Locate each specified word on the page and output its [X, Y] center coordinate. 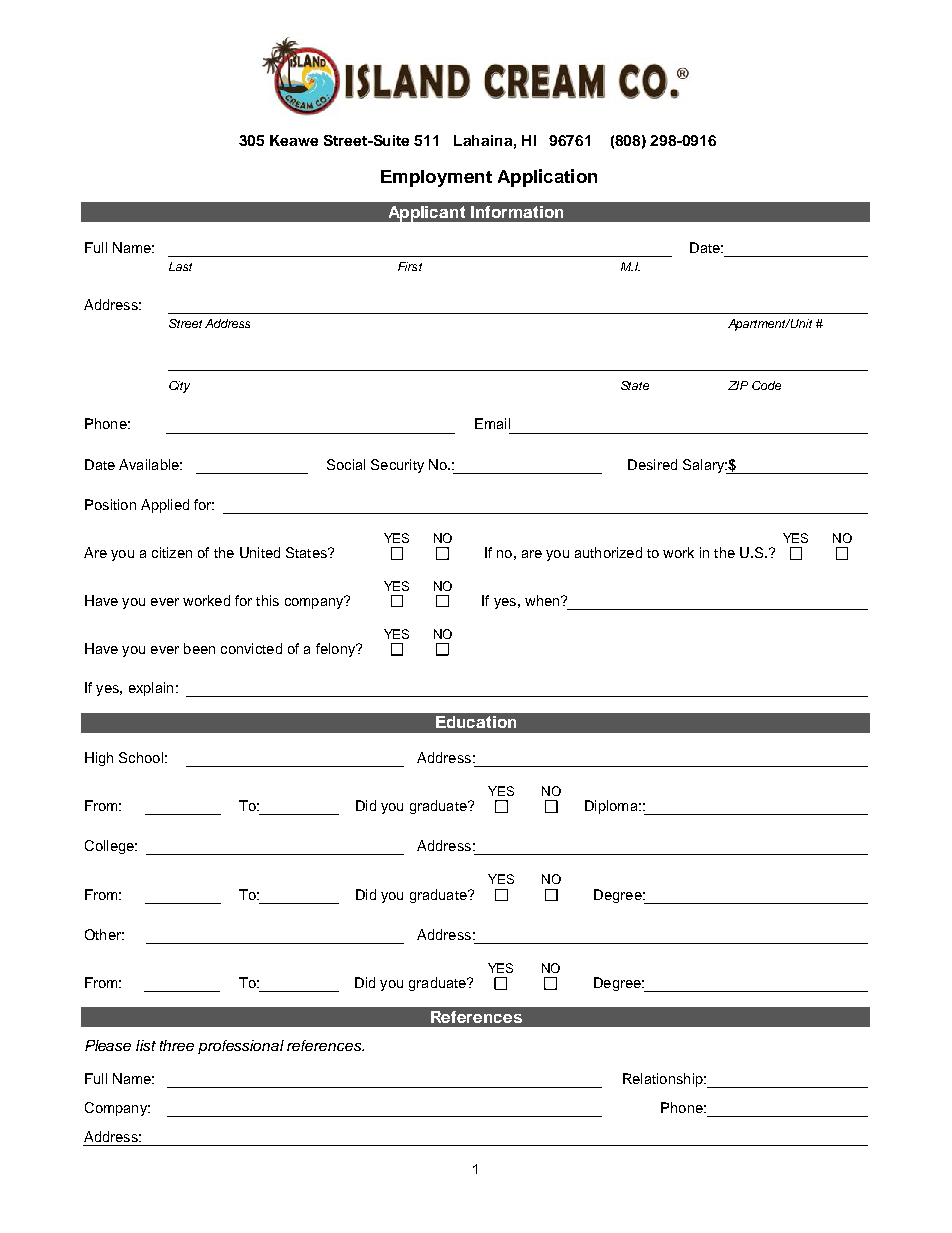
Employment [436, 178]
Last [180, 266]
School [141, 757]
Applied [165, 506]
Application [547, 178]
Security [397, 466]
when [543, 600]
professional [241, 1047]
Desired [652, 464]
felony [337, 650]
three [177, 1045]
